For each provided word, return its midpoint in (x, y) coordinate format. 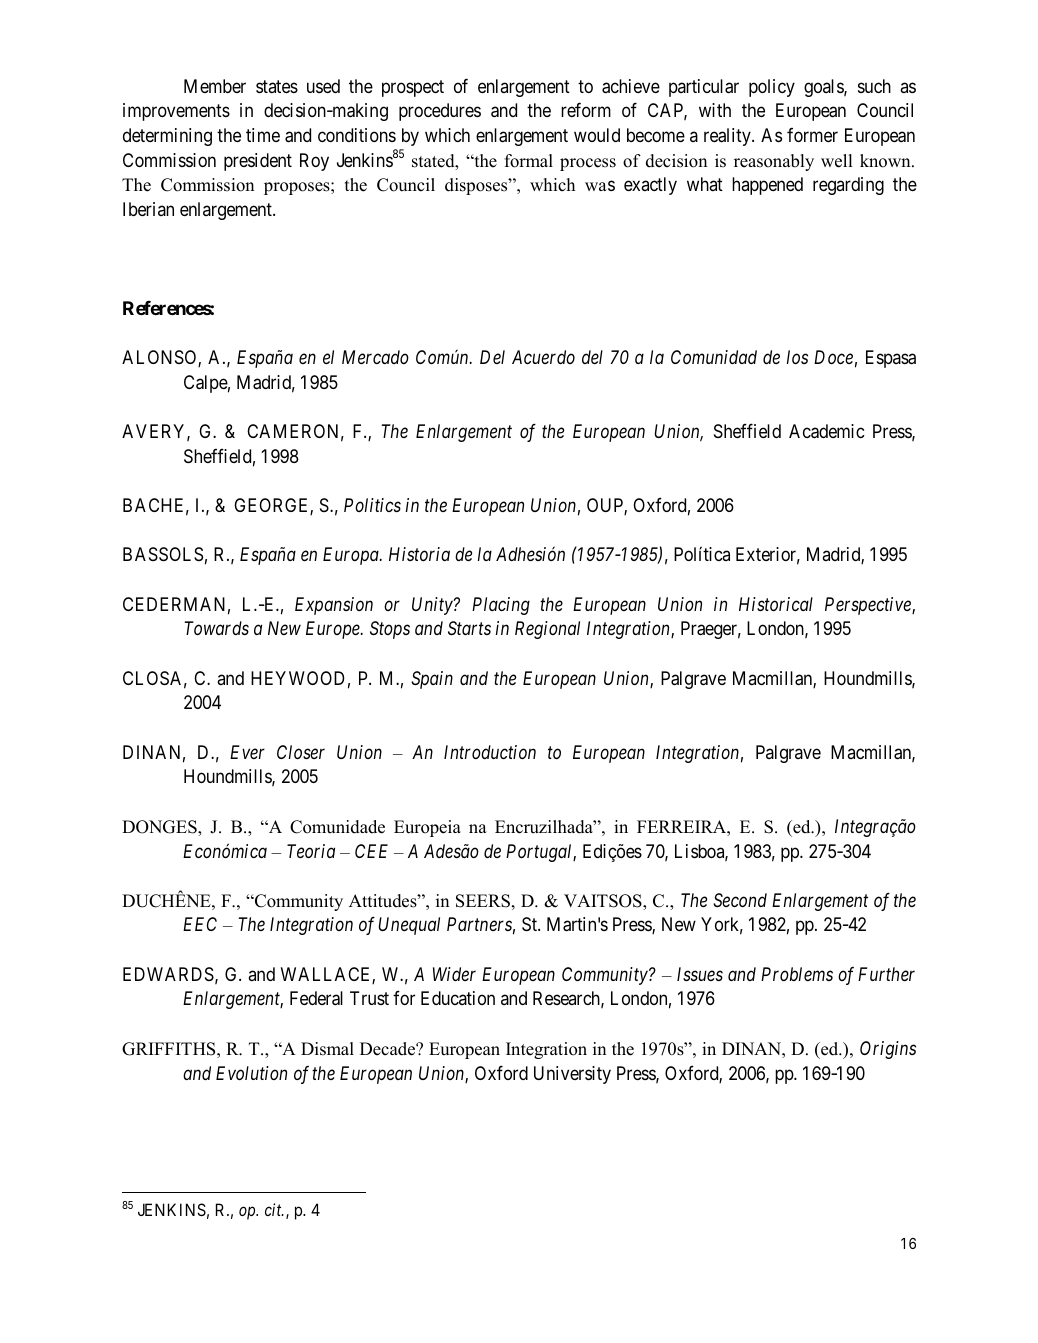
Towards (216, 628)
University (572, 1075)
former (812, 134)
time (263, 135)
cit (274, 1209)
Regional (547, 630)
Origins (888, 1050)
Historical (776, 604)
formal (528, 161)
